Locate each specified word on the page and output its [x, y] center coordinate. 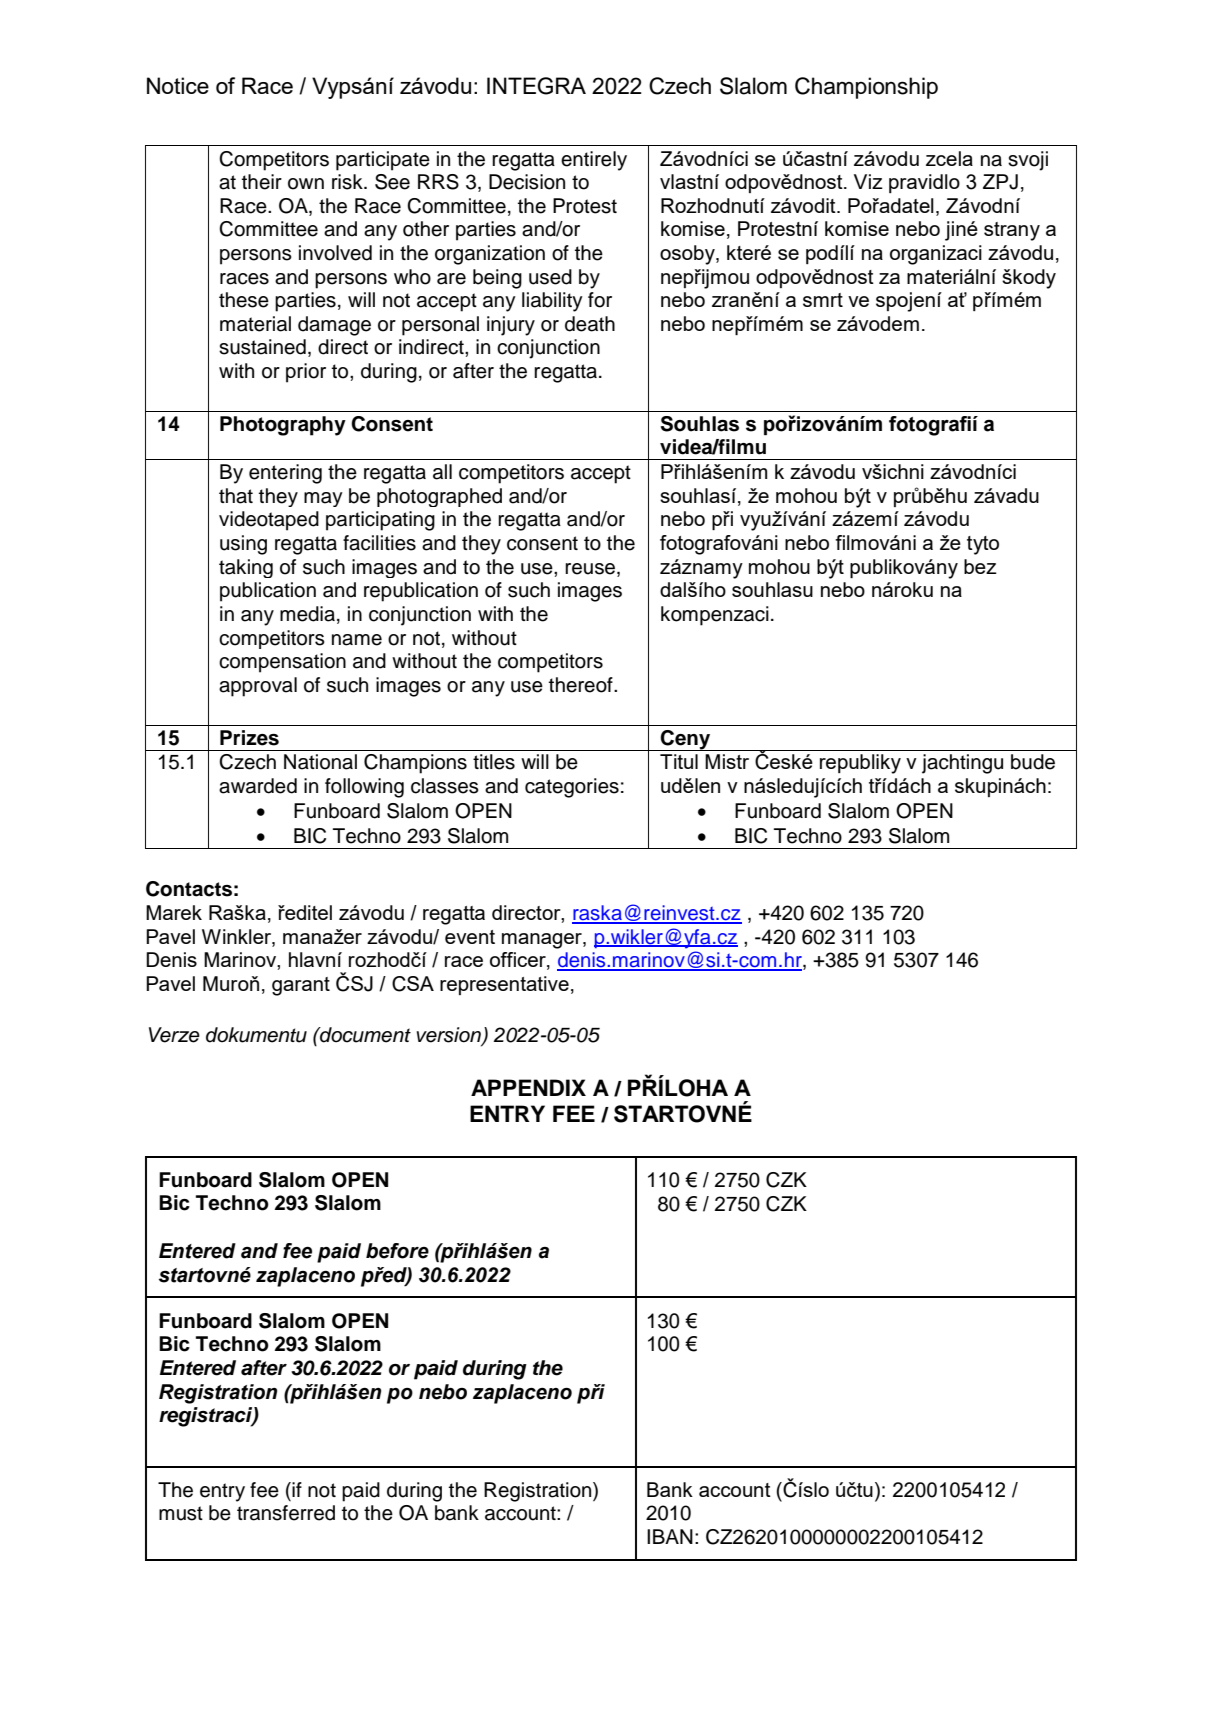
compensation [282, 663]
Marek [174, 912]
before [397, 1251]
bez [980, 566]
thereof [582, 685]
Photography [283, 426]
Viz [868, 181]
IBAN [670, 1536]
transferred [286, 1513]
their [262, 182]
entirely [594, 161]
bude [1033, 762]
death [590, 324]
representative [504, 985]
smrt [823, 300]
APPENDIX [528, 1087]
